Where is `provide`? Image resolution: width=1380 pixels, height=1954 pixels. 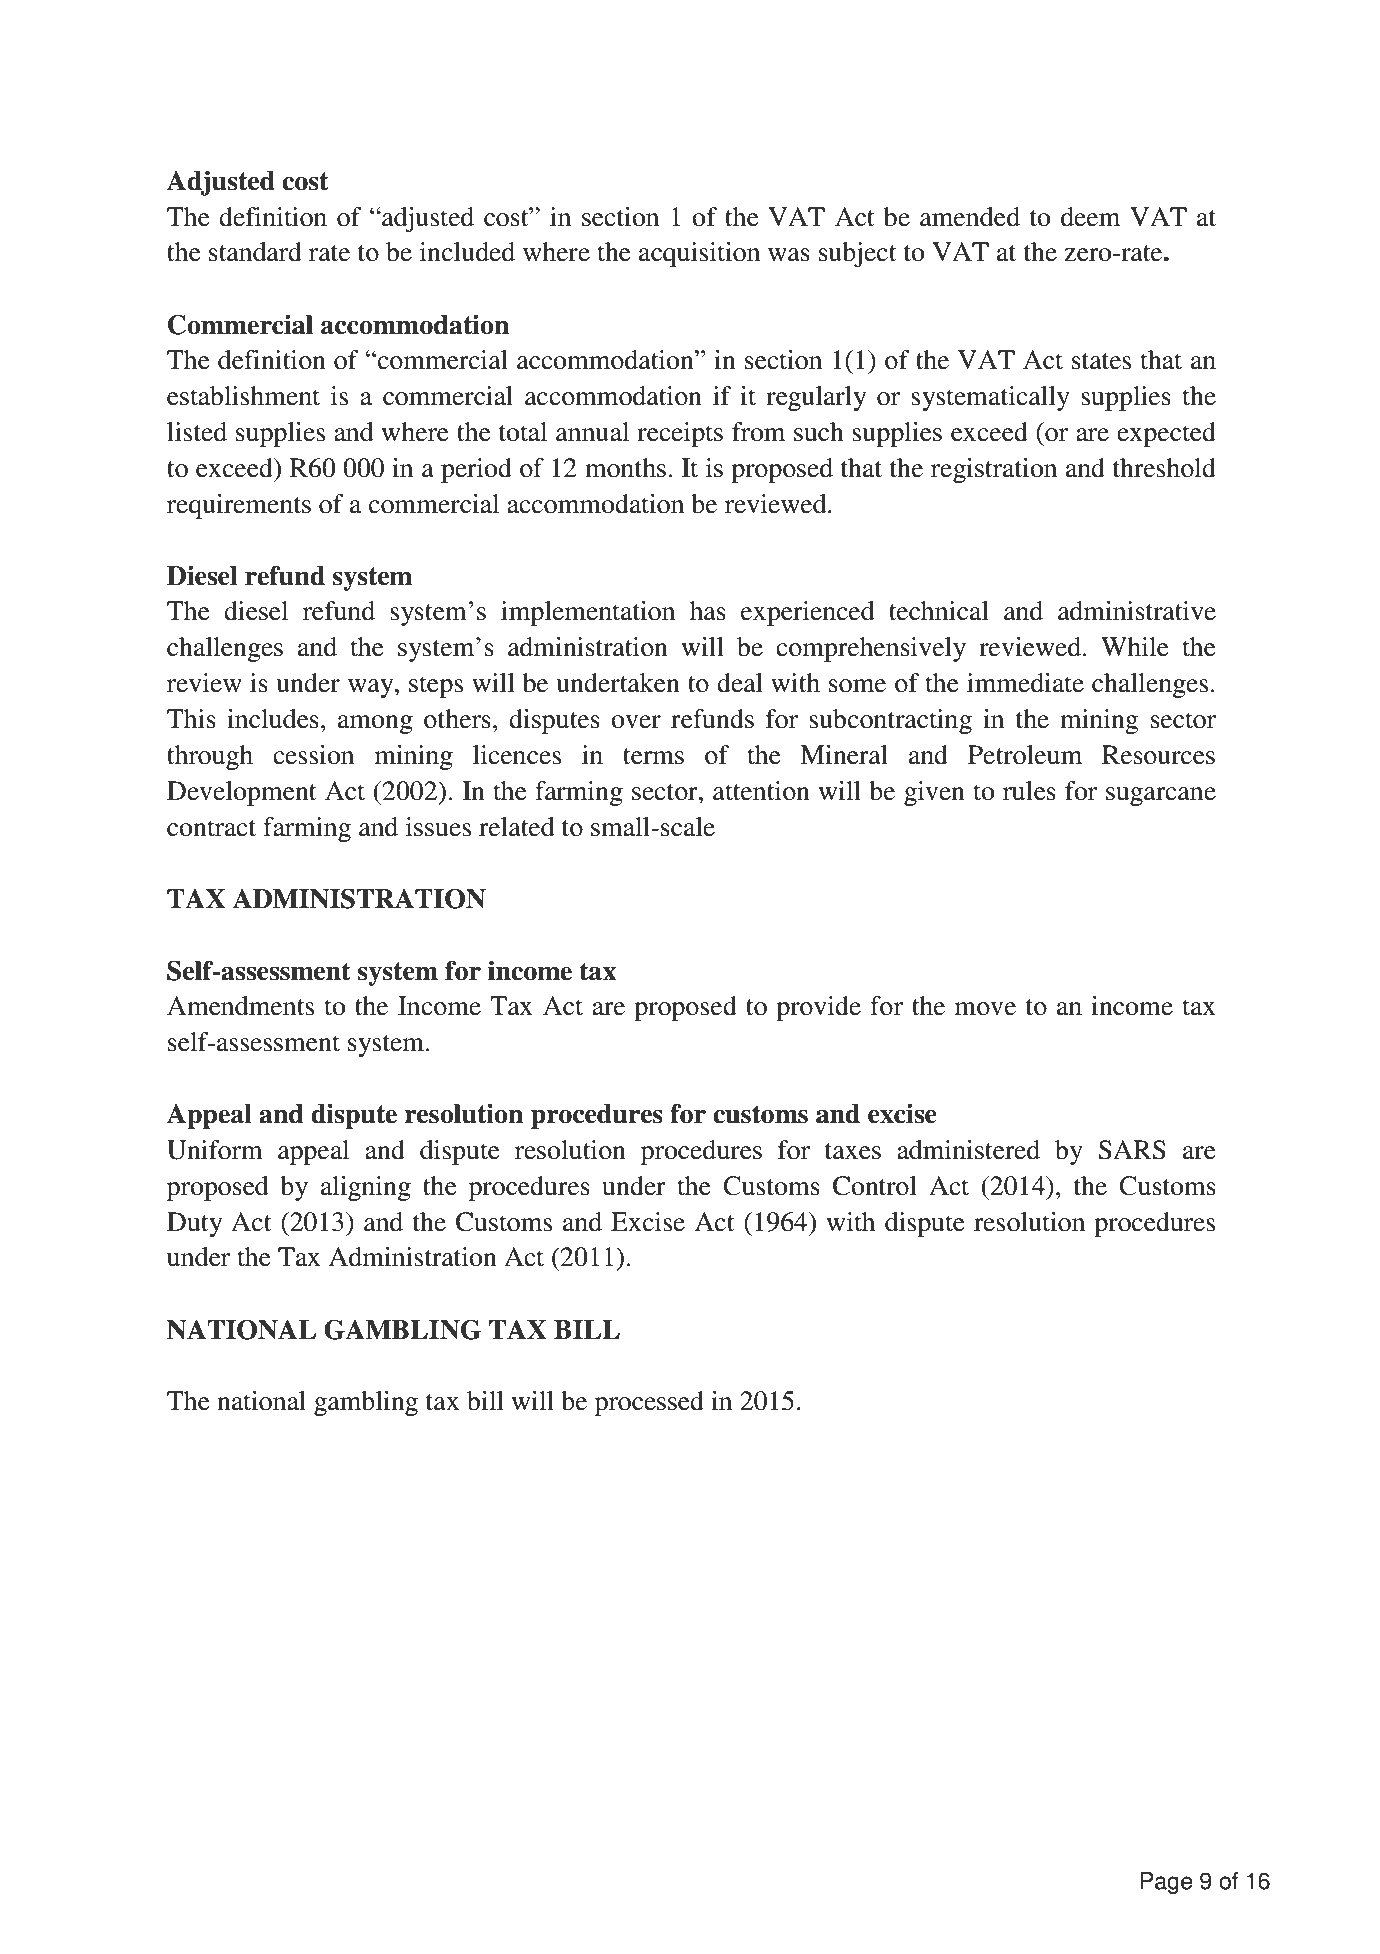
provide is located at coordinates (818, 1008).
